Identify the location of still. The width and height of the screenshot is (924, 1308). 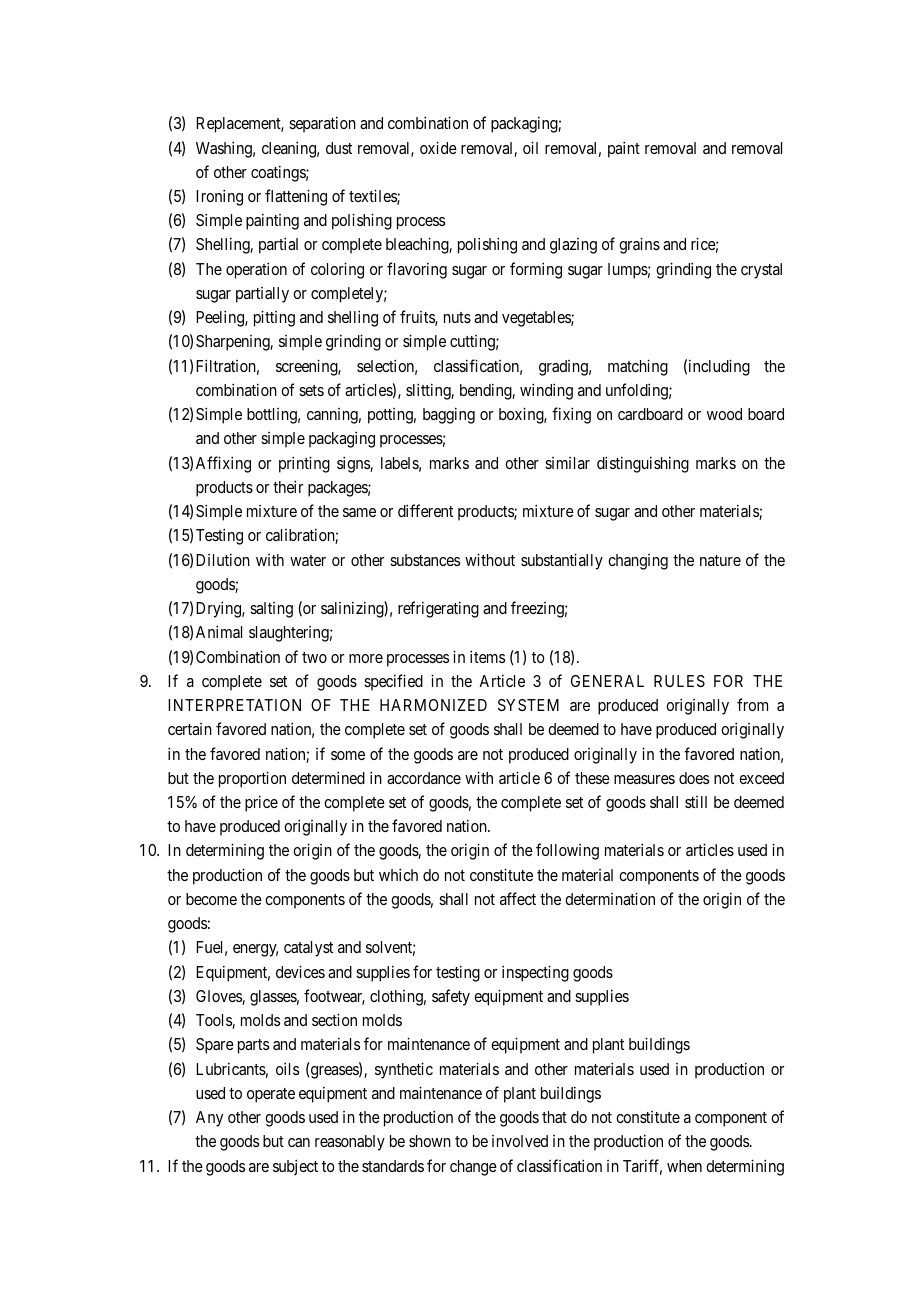
(696, 802).
